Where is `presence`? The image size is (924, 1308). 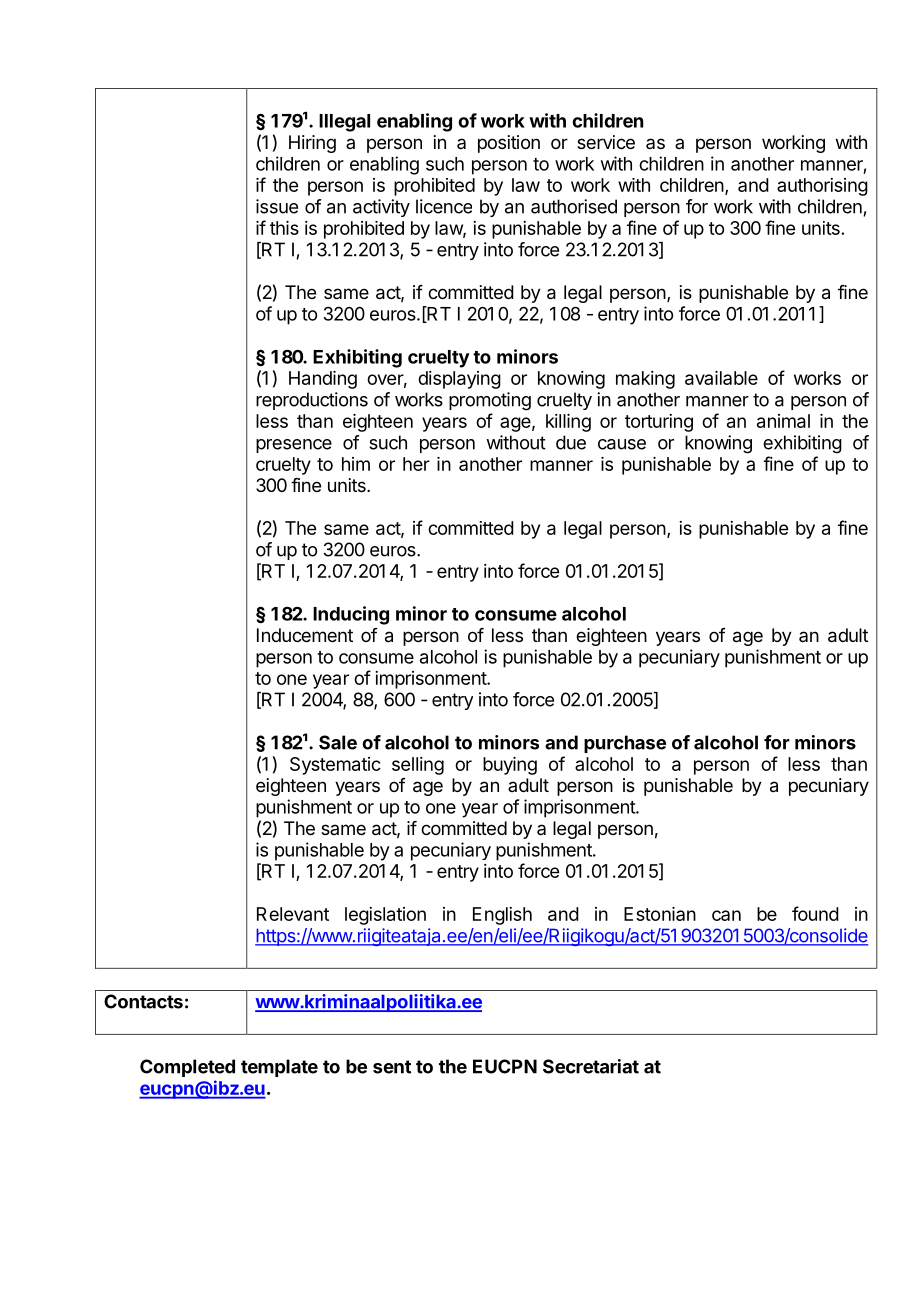 presence is located at coordinates (294, 446).
